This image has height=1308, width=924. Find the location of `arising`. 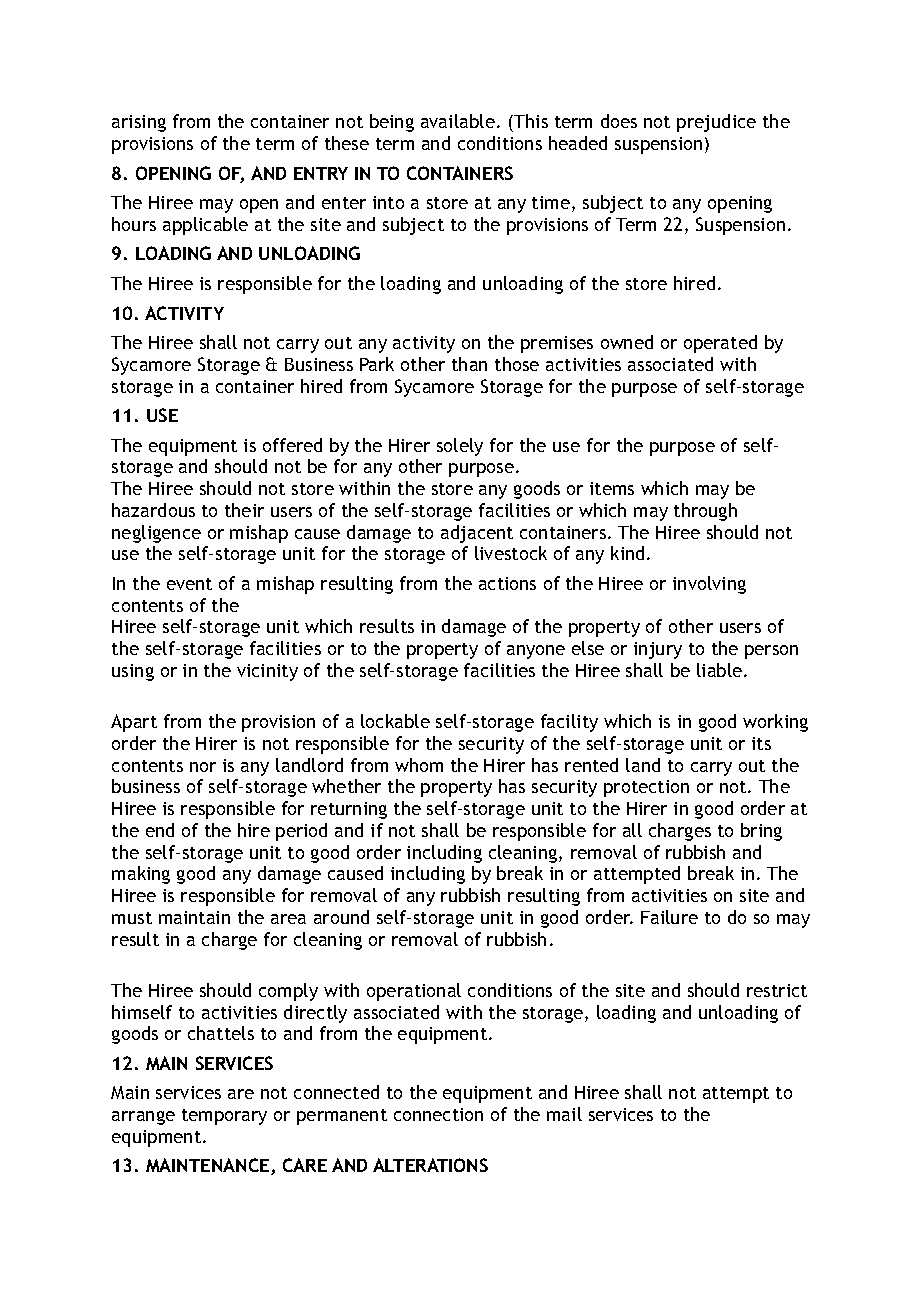

arising is located at coordinates (139, 123).
